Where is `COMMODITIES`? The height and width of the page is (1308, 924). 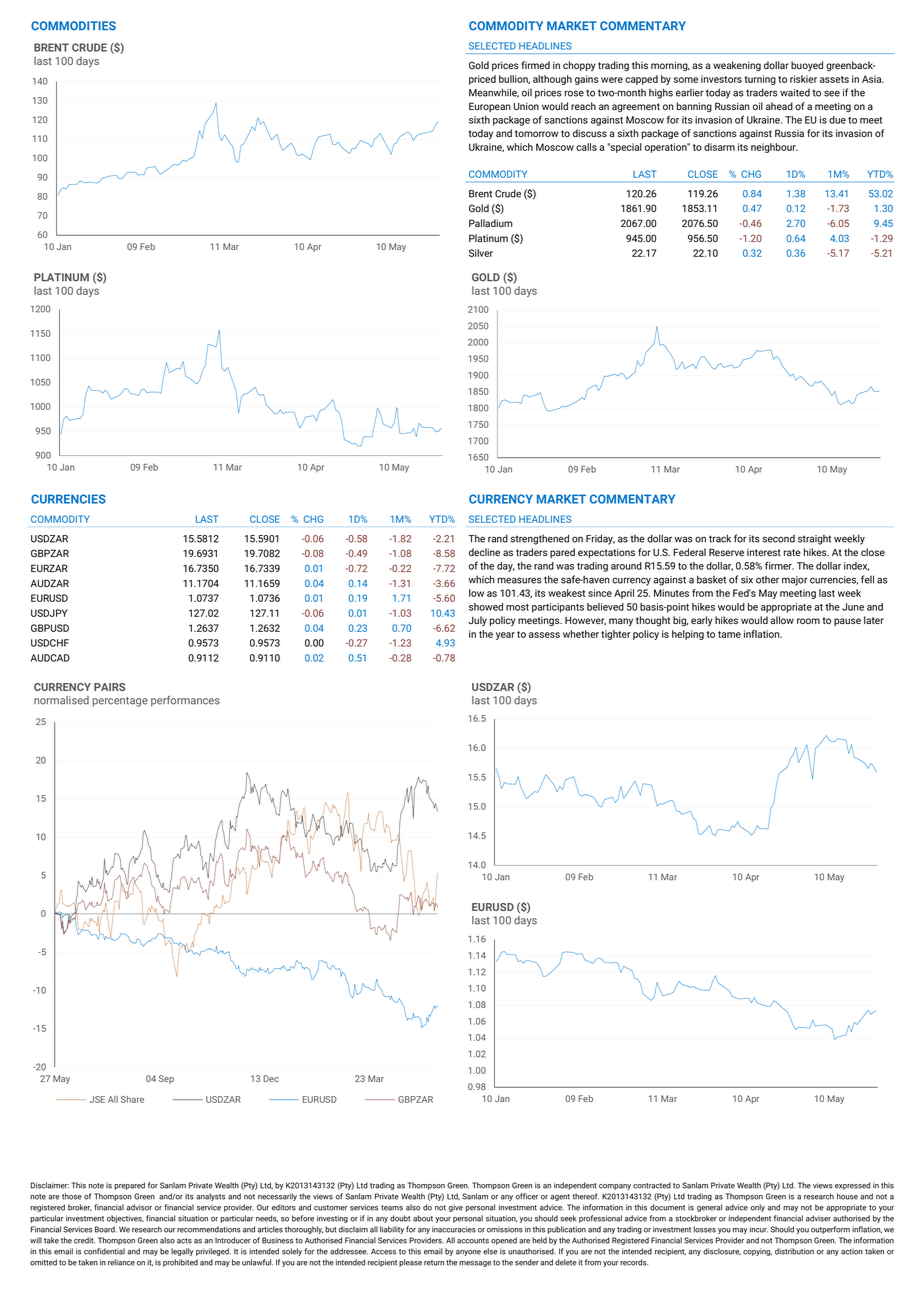 COMMODITIES is located at coordinates (73, 26).
